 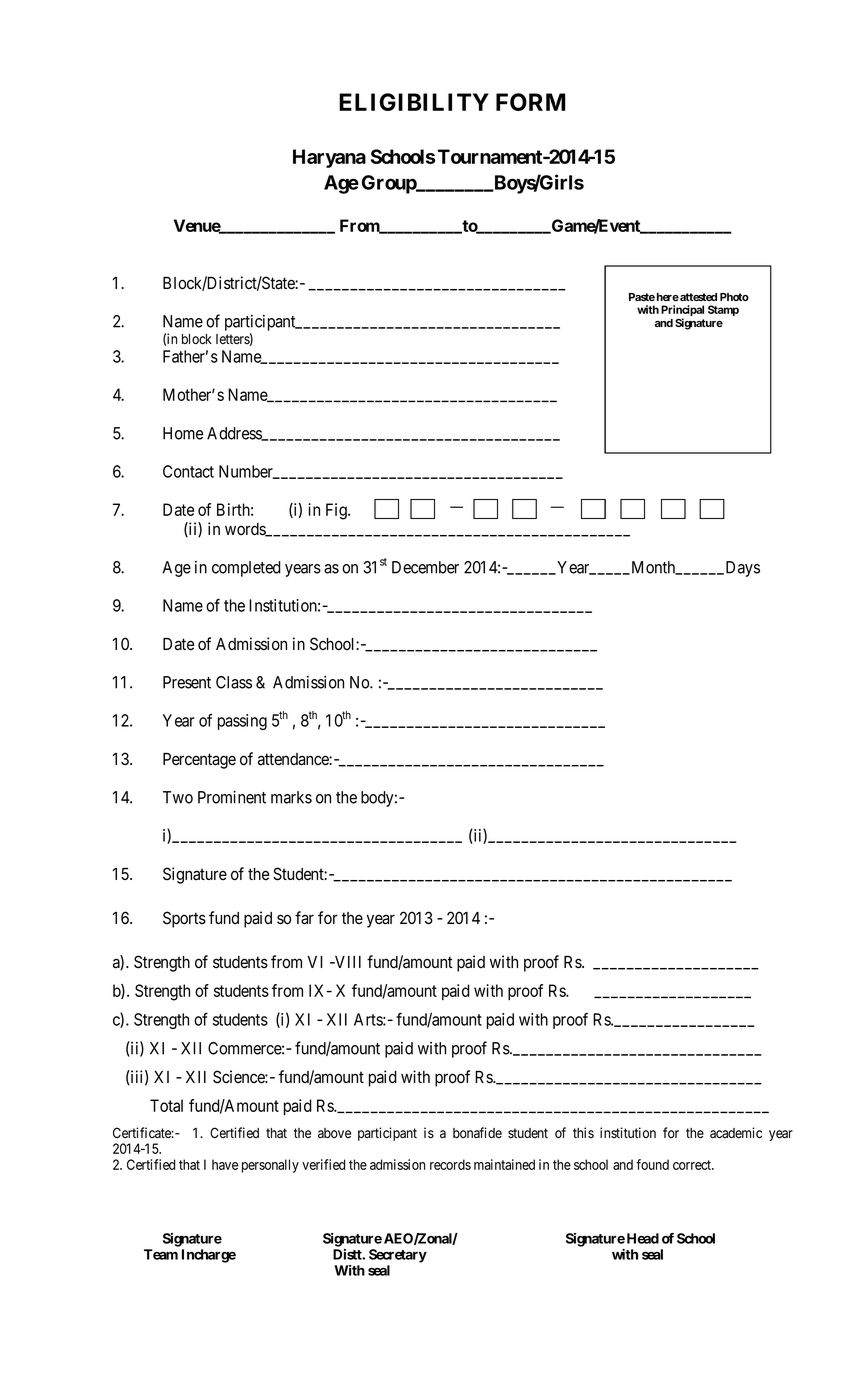 What do you see at coordinates (414, 102) in the page?
I see `ELIGIBILITY` at bounding box center [414, 102].
